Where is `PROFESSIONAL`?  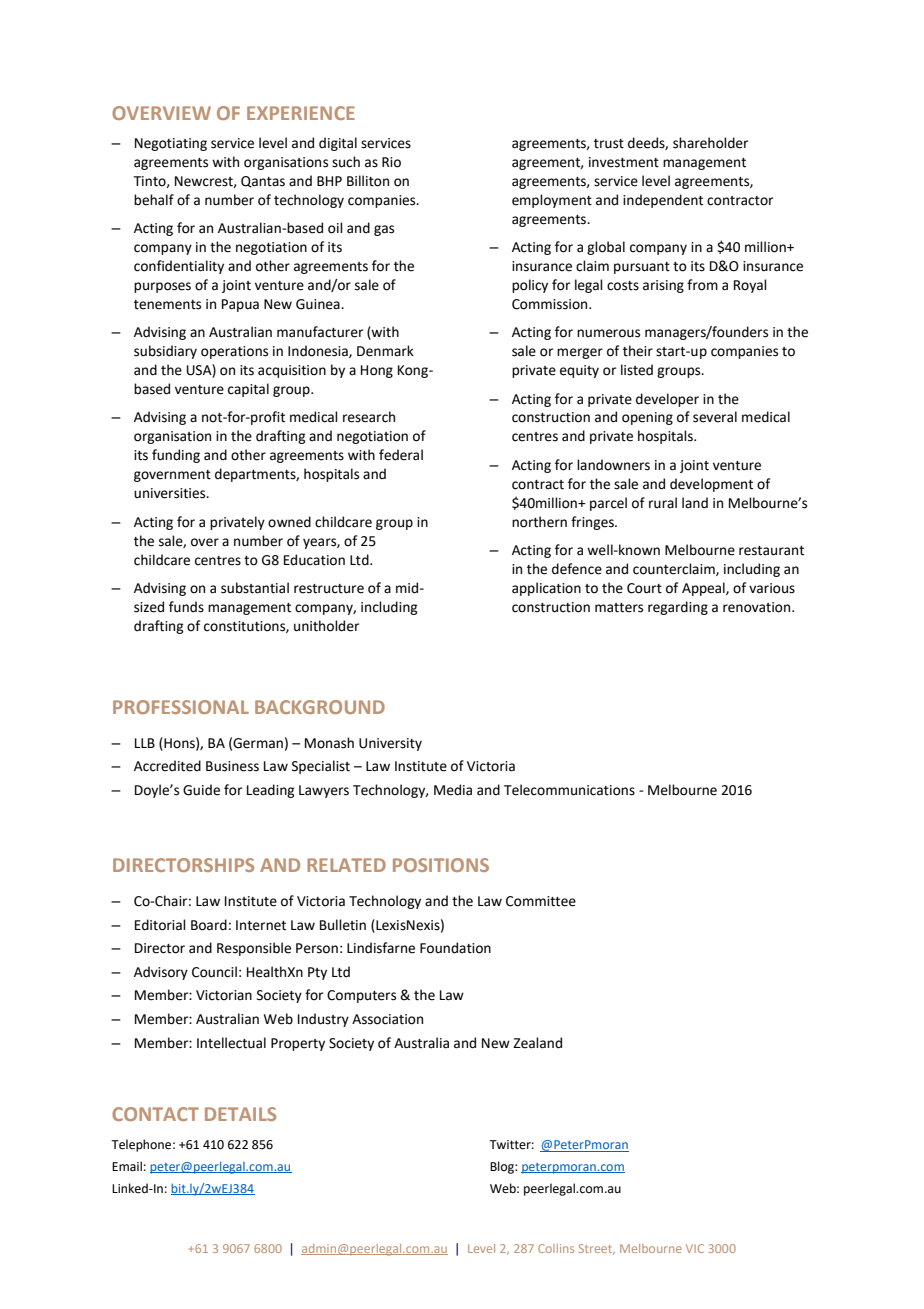
PROFESSIONAL is located at coordinates (181, 707).
